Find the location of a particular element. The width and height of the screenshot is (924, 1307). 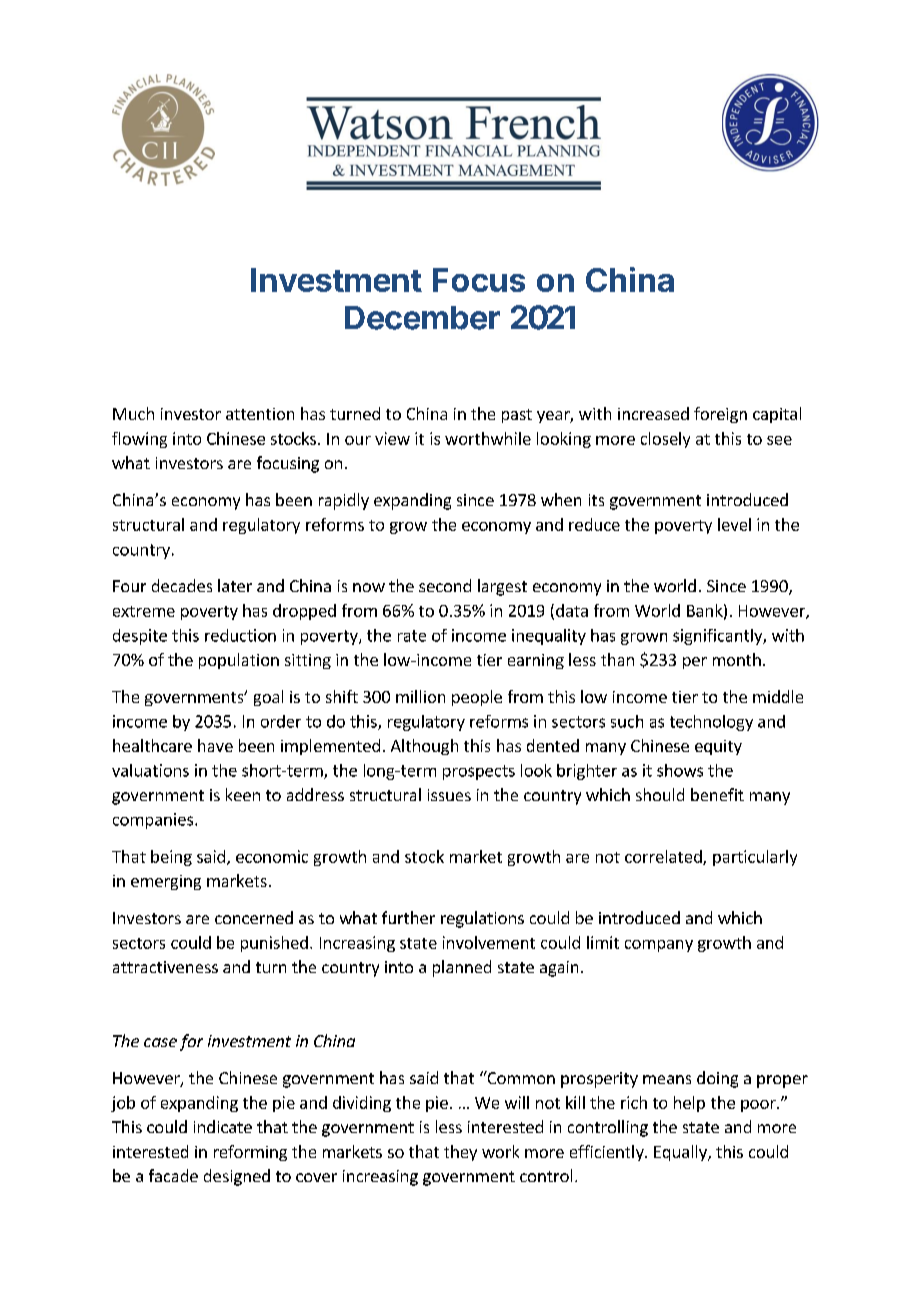

they is located at coordinates (460, 1153).
